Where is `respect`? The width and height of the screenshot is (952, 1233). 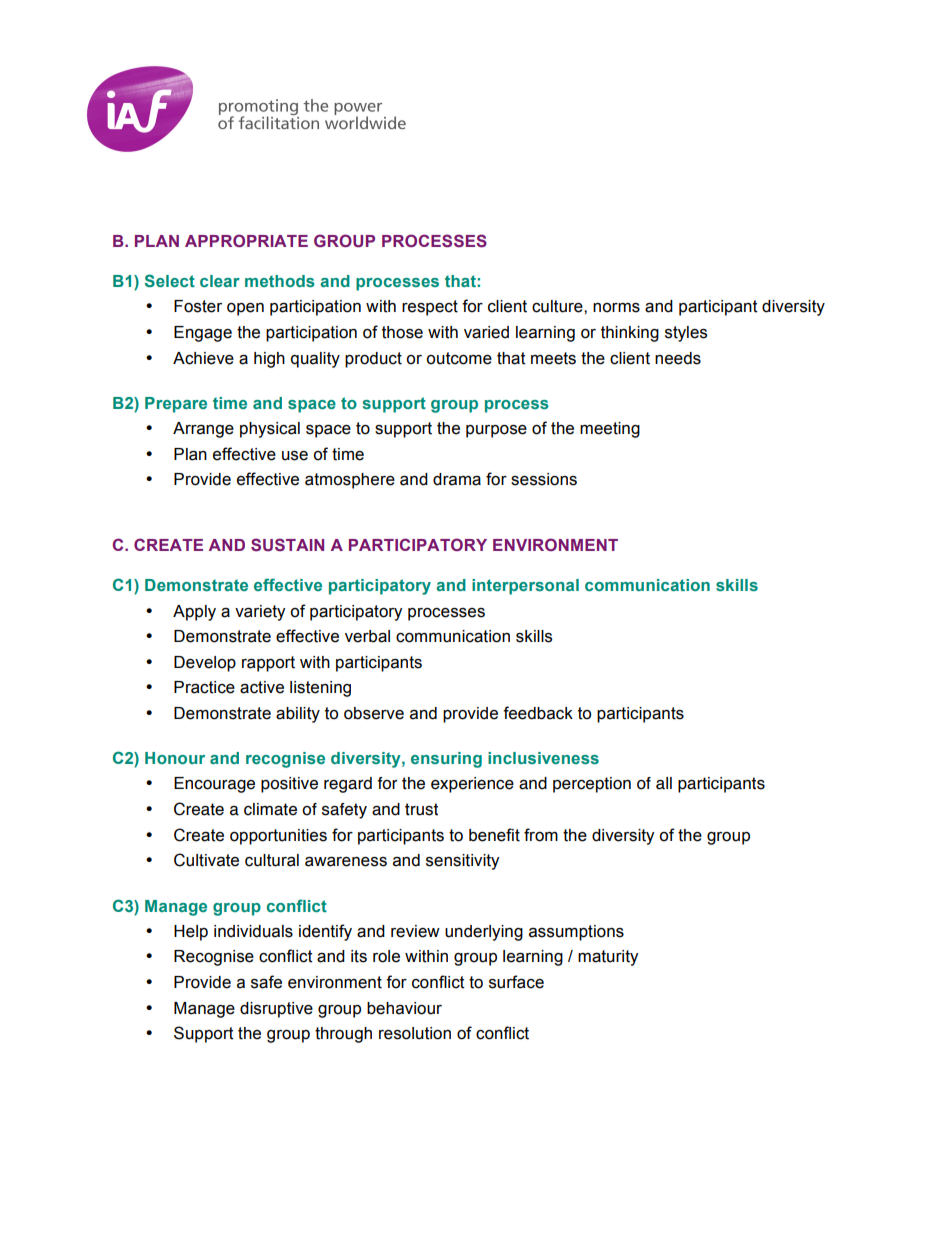
respect is located at coordinates (430, 308).
